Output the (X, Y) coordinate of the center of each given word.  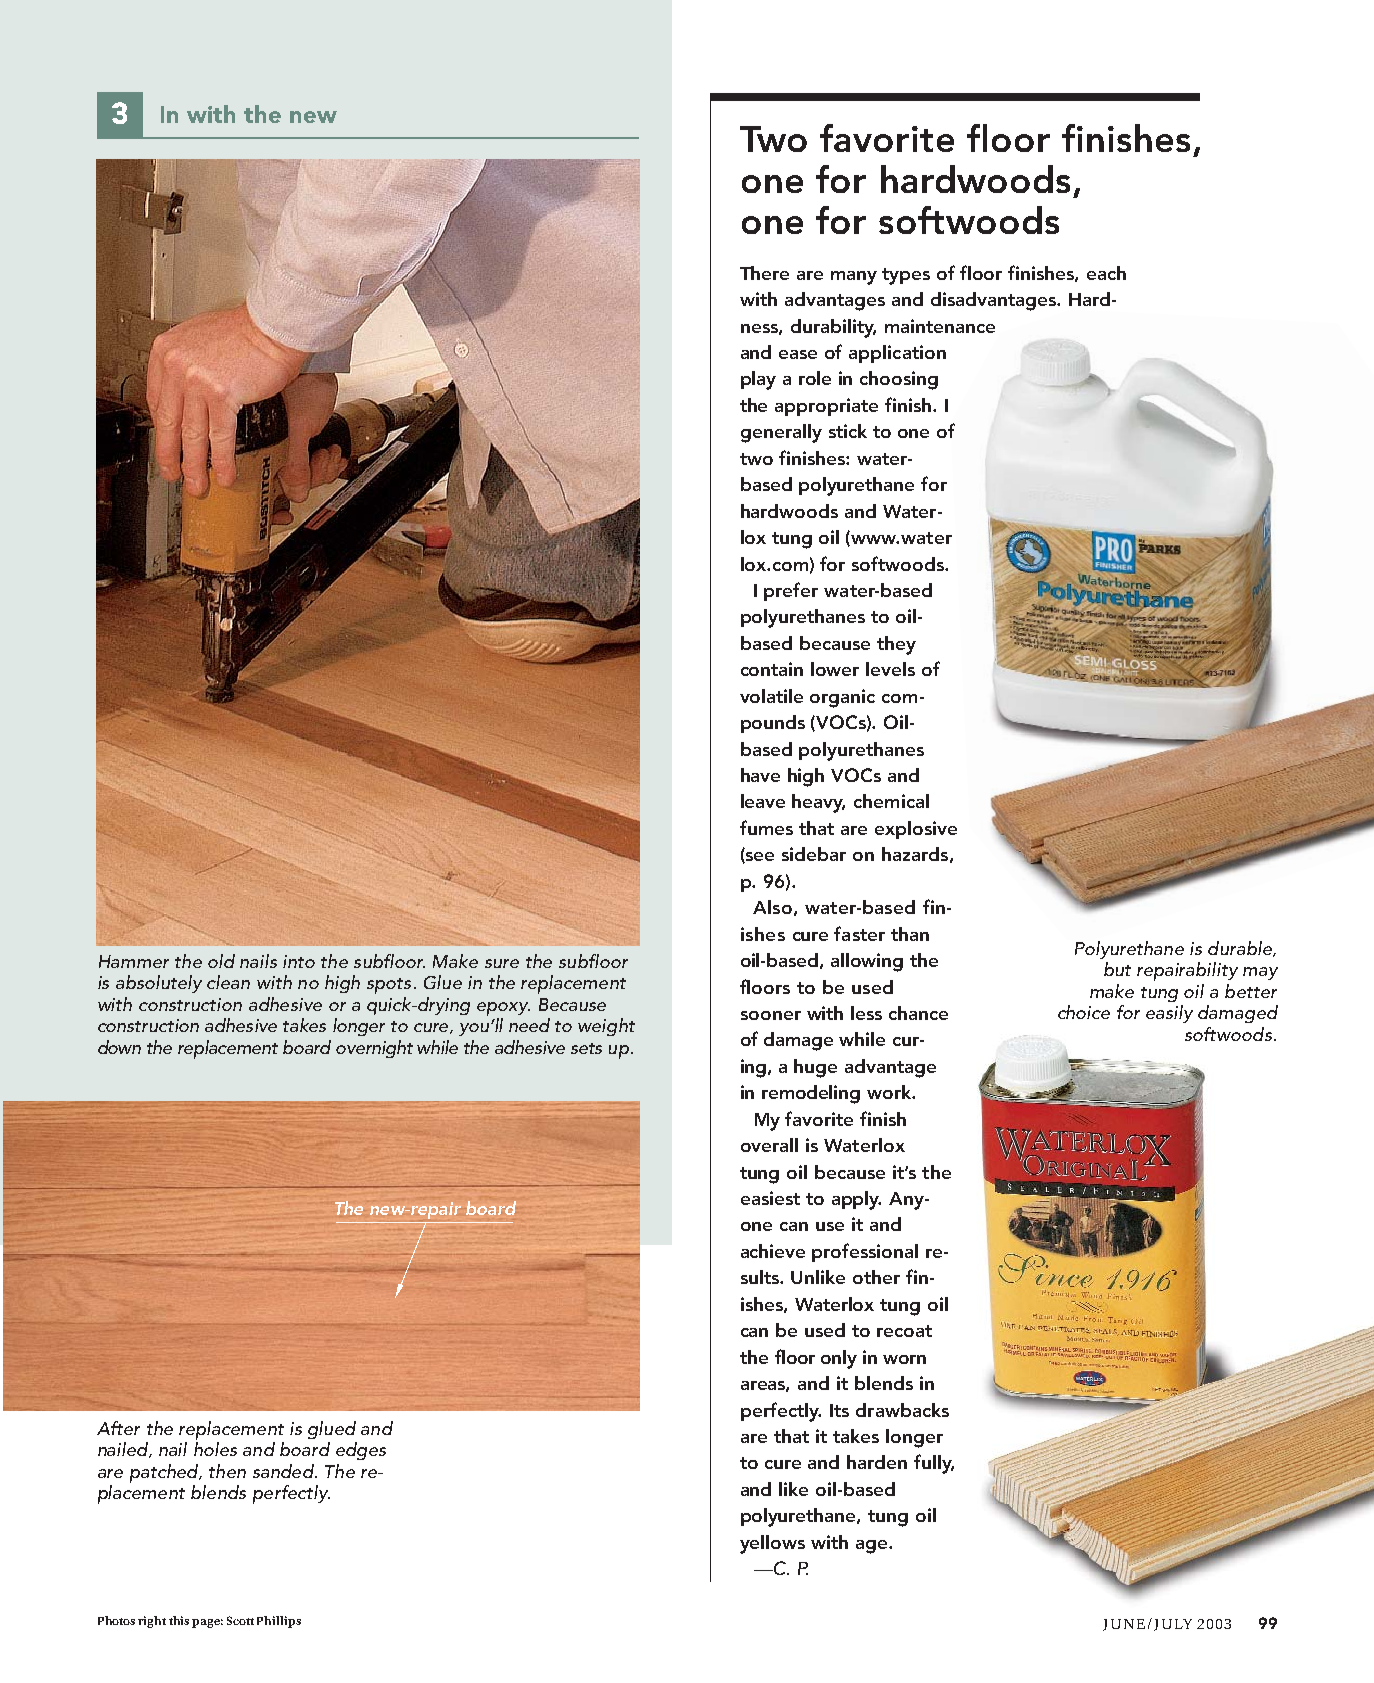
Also (772, 907)
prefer (791, 591)
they (896, 645)
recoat (904, 1331)
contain (772, 669)
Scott (240, 1620)
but (1117, 969)
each (1106, 273)
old (221, 961)
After (118, 1428)
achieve (773, 1251)
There (764, 273)
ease (798, 354)
